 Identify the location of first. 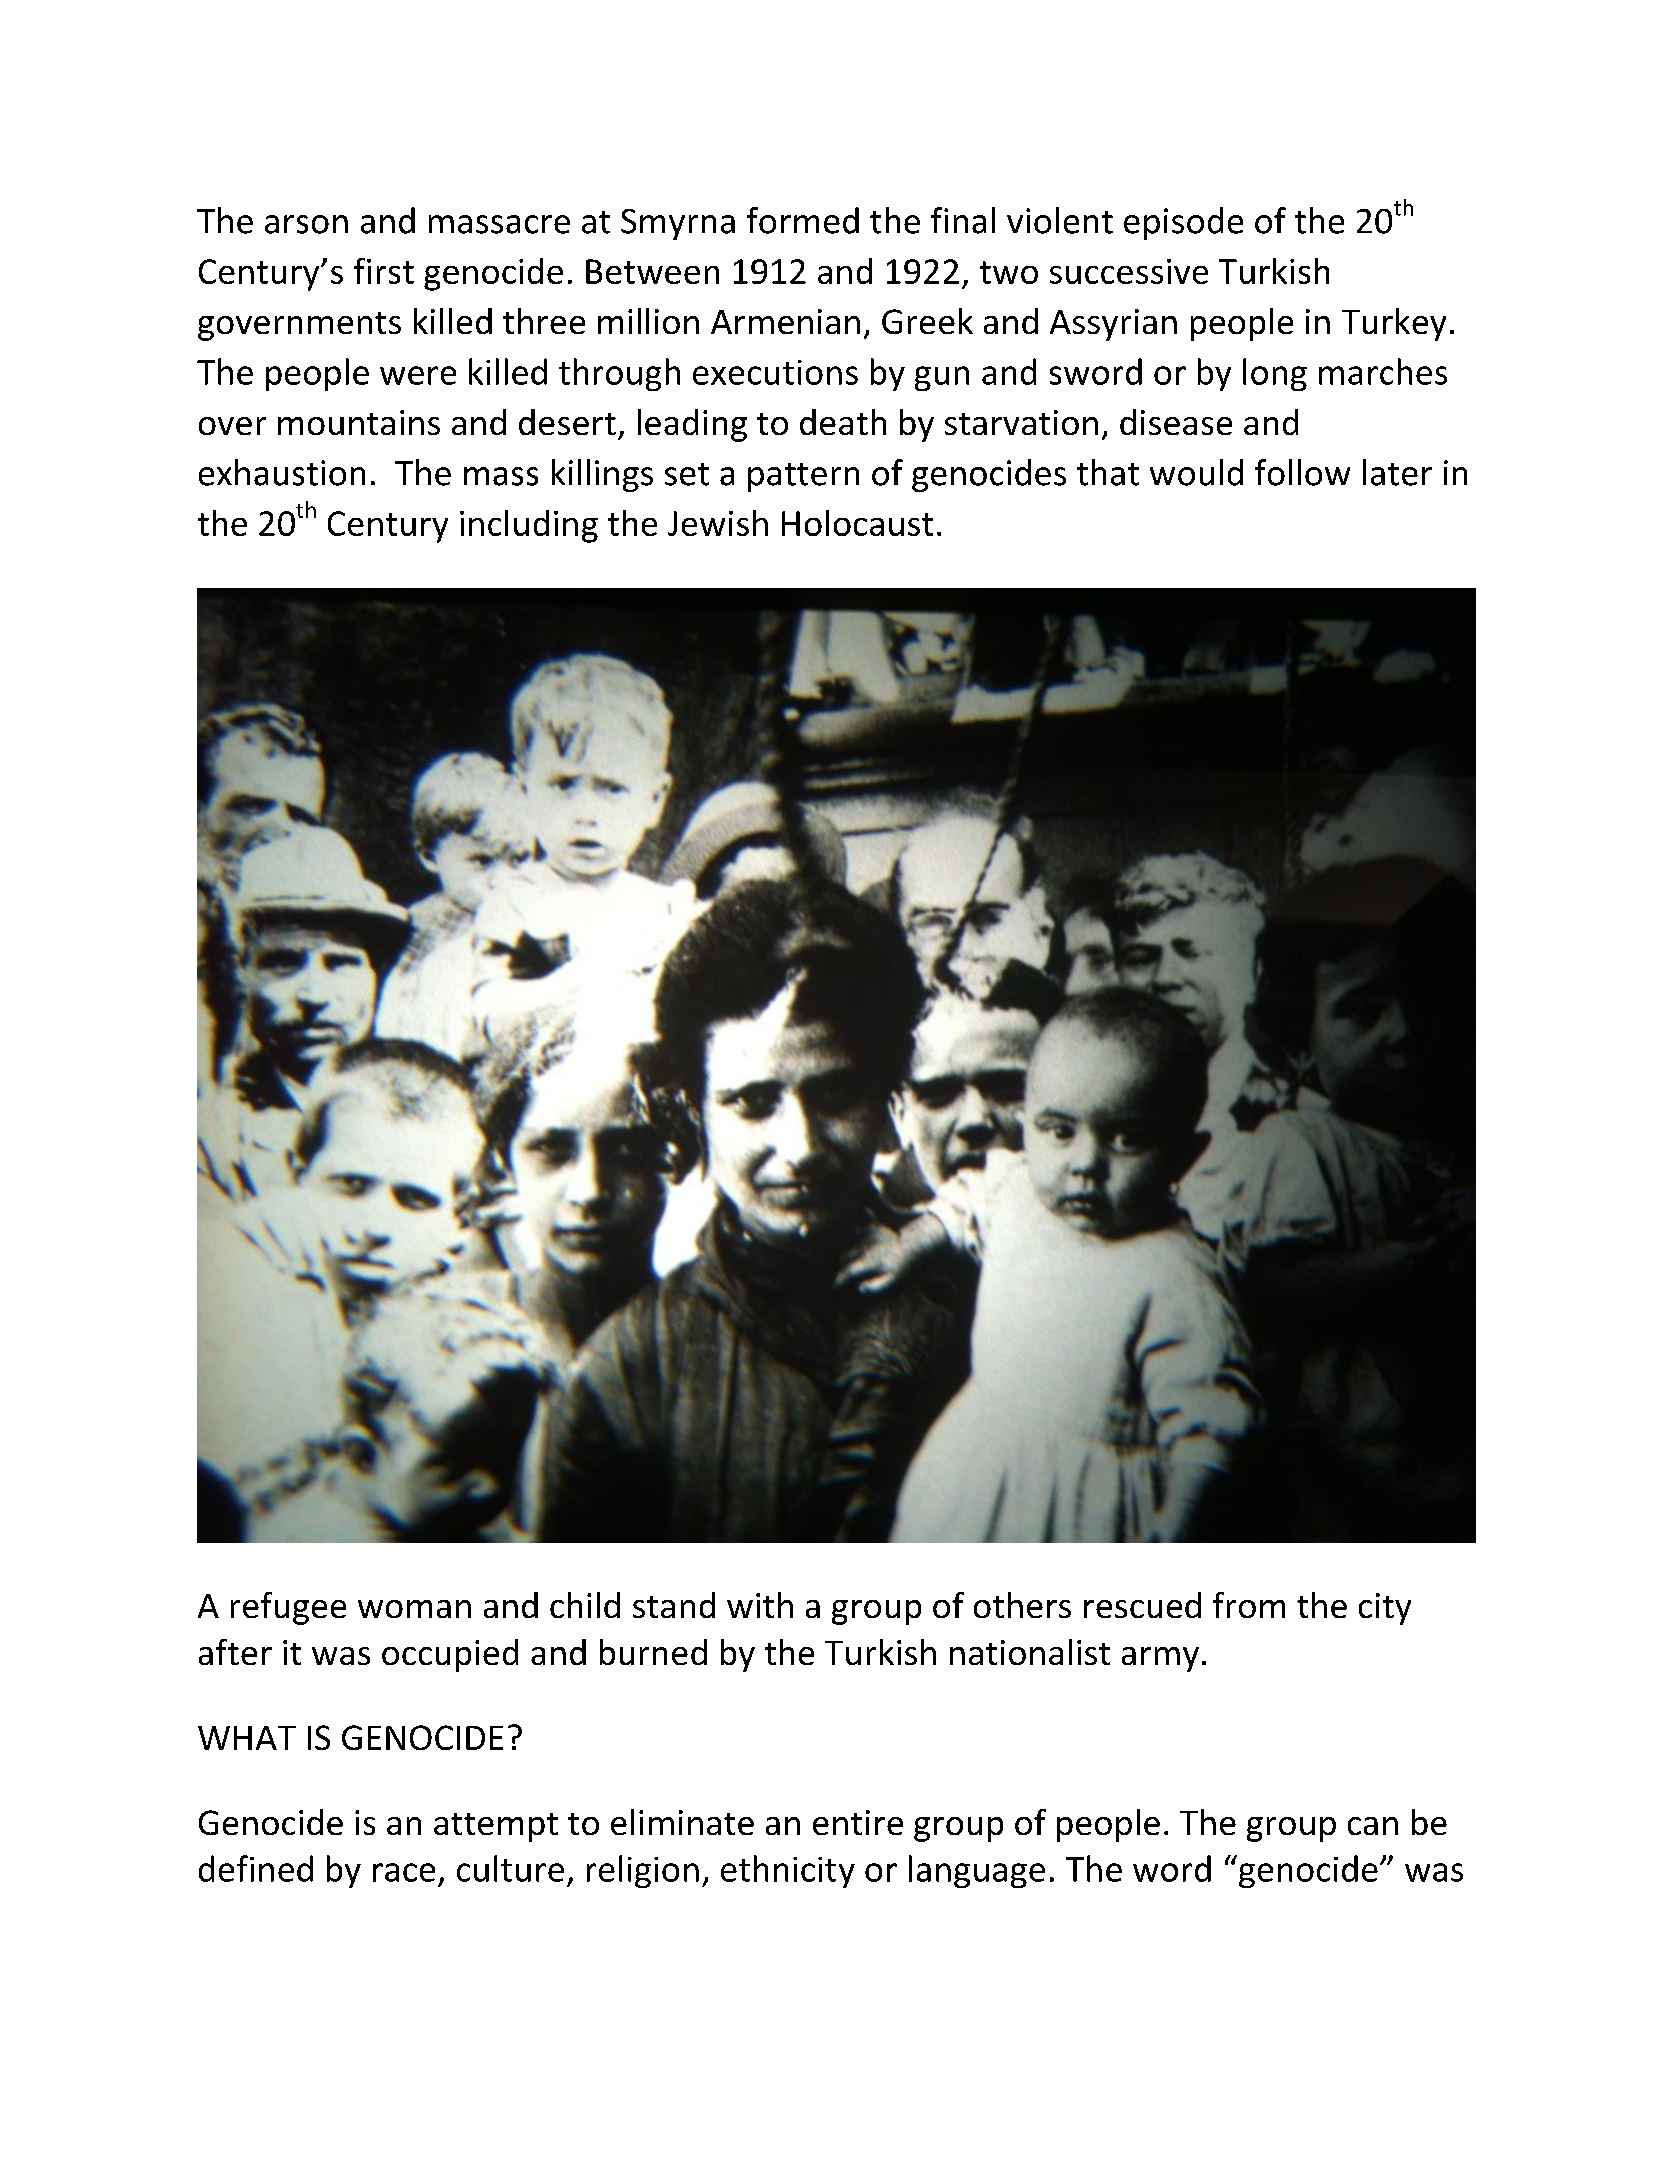
(384, 271).
